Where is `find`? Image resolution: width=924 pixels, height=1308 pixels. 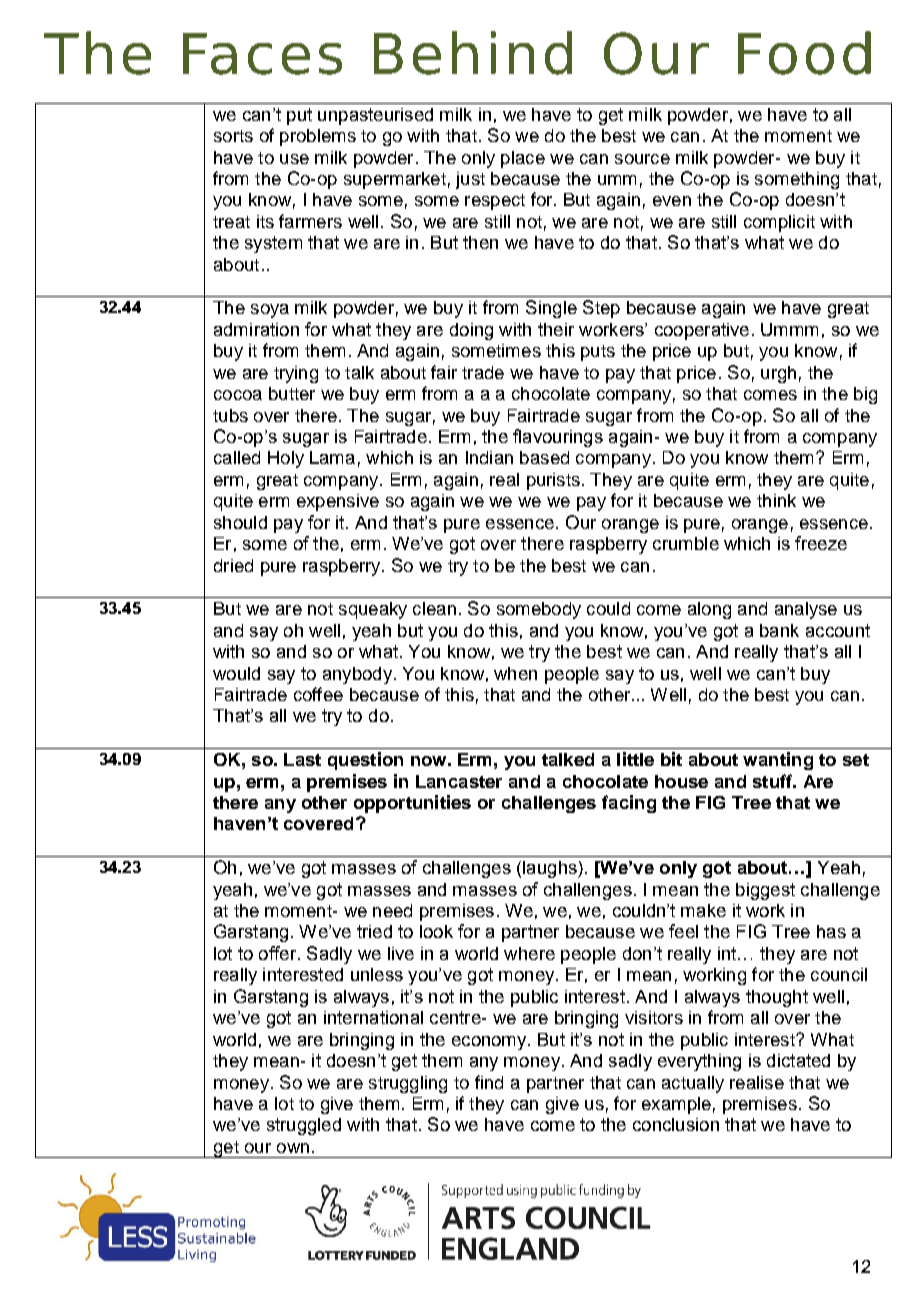
find is located at coordinates (489, 1082).
